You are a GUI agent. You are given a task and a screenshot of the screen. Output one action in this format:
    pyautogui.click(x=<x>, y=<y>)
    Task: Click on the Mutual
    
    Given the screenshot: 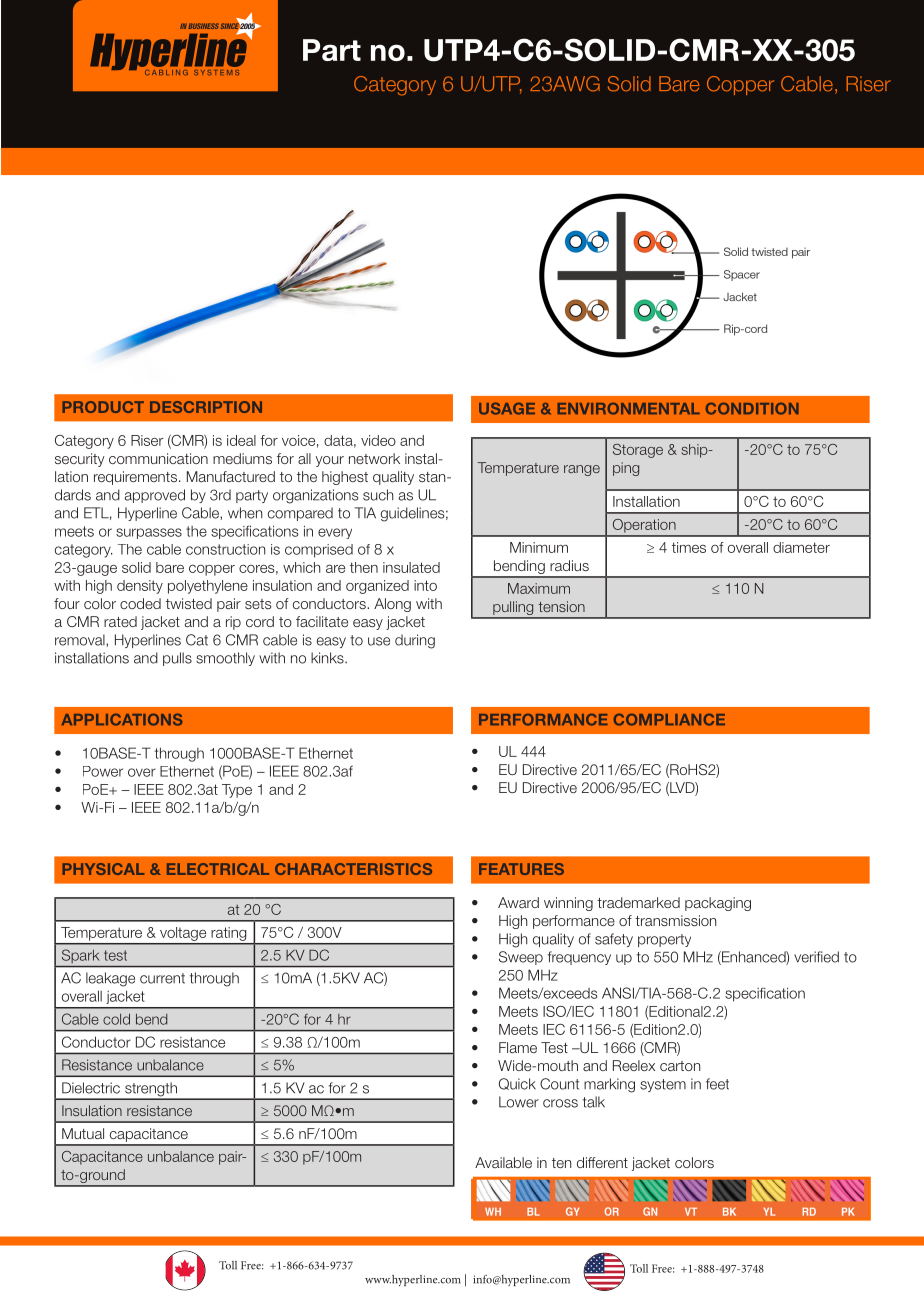 What is the action you would take?
    pyautogui.click(x=83, y=1133)
